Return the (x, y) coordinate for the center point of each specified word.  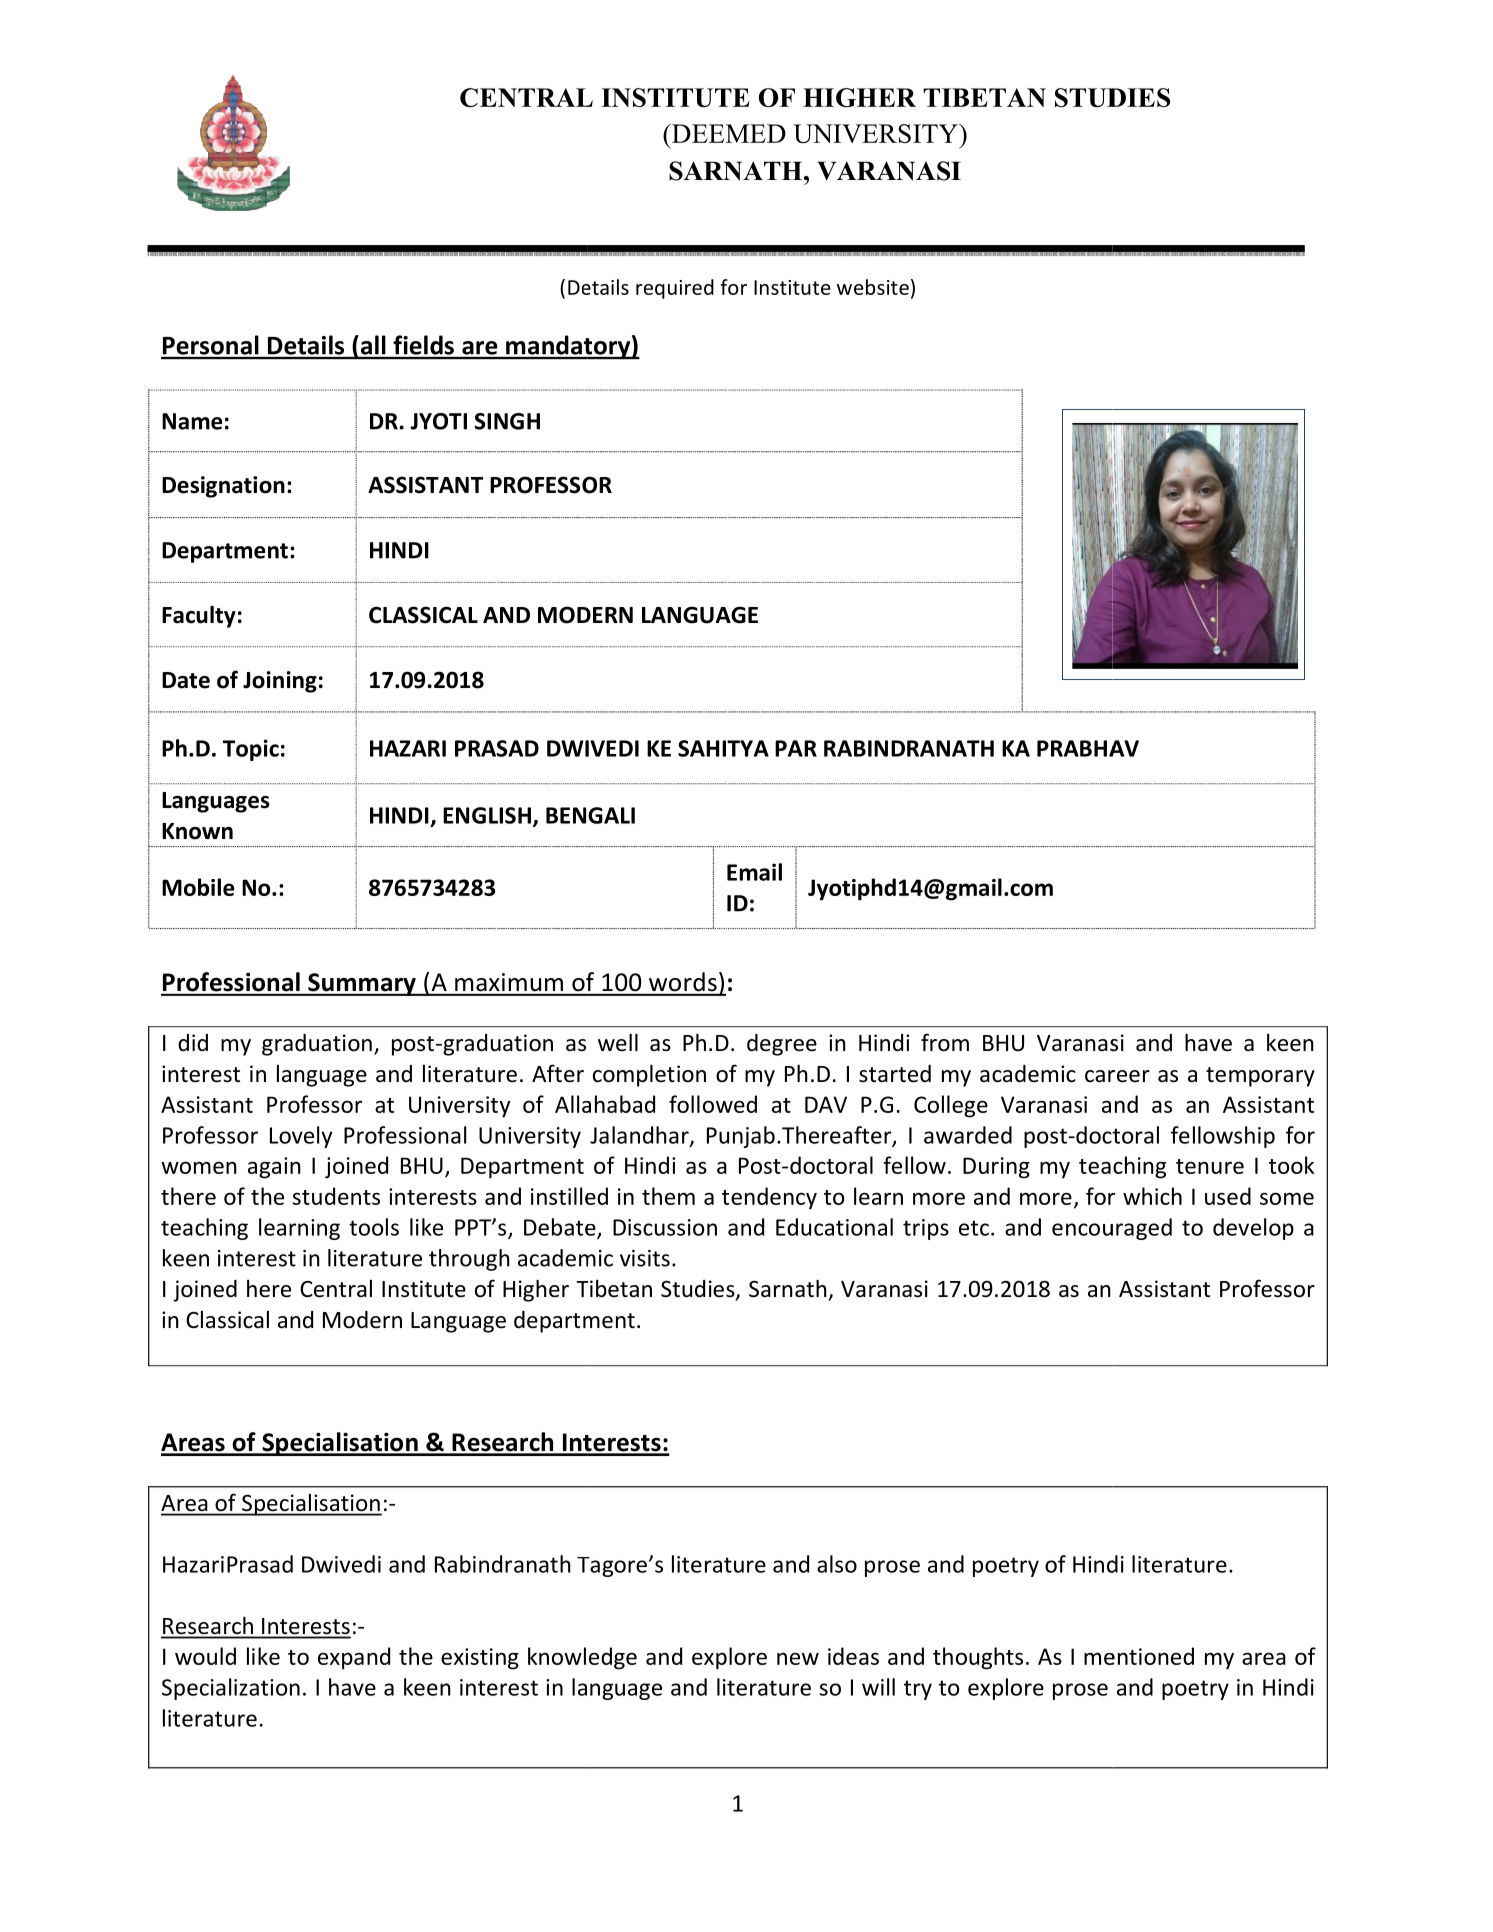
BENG (575, 815)
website (873, 287)
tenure (1210, 1166)
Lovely (301, 1137)
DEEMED (728, 133)
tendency (769, 1198)
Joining (280, 682)
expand (354, 1658)
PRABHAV (1088, 748)
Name (192, 421)
